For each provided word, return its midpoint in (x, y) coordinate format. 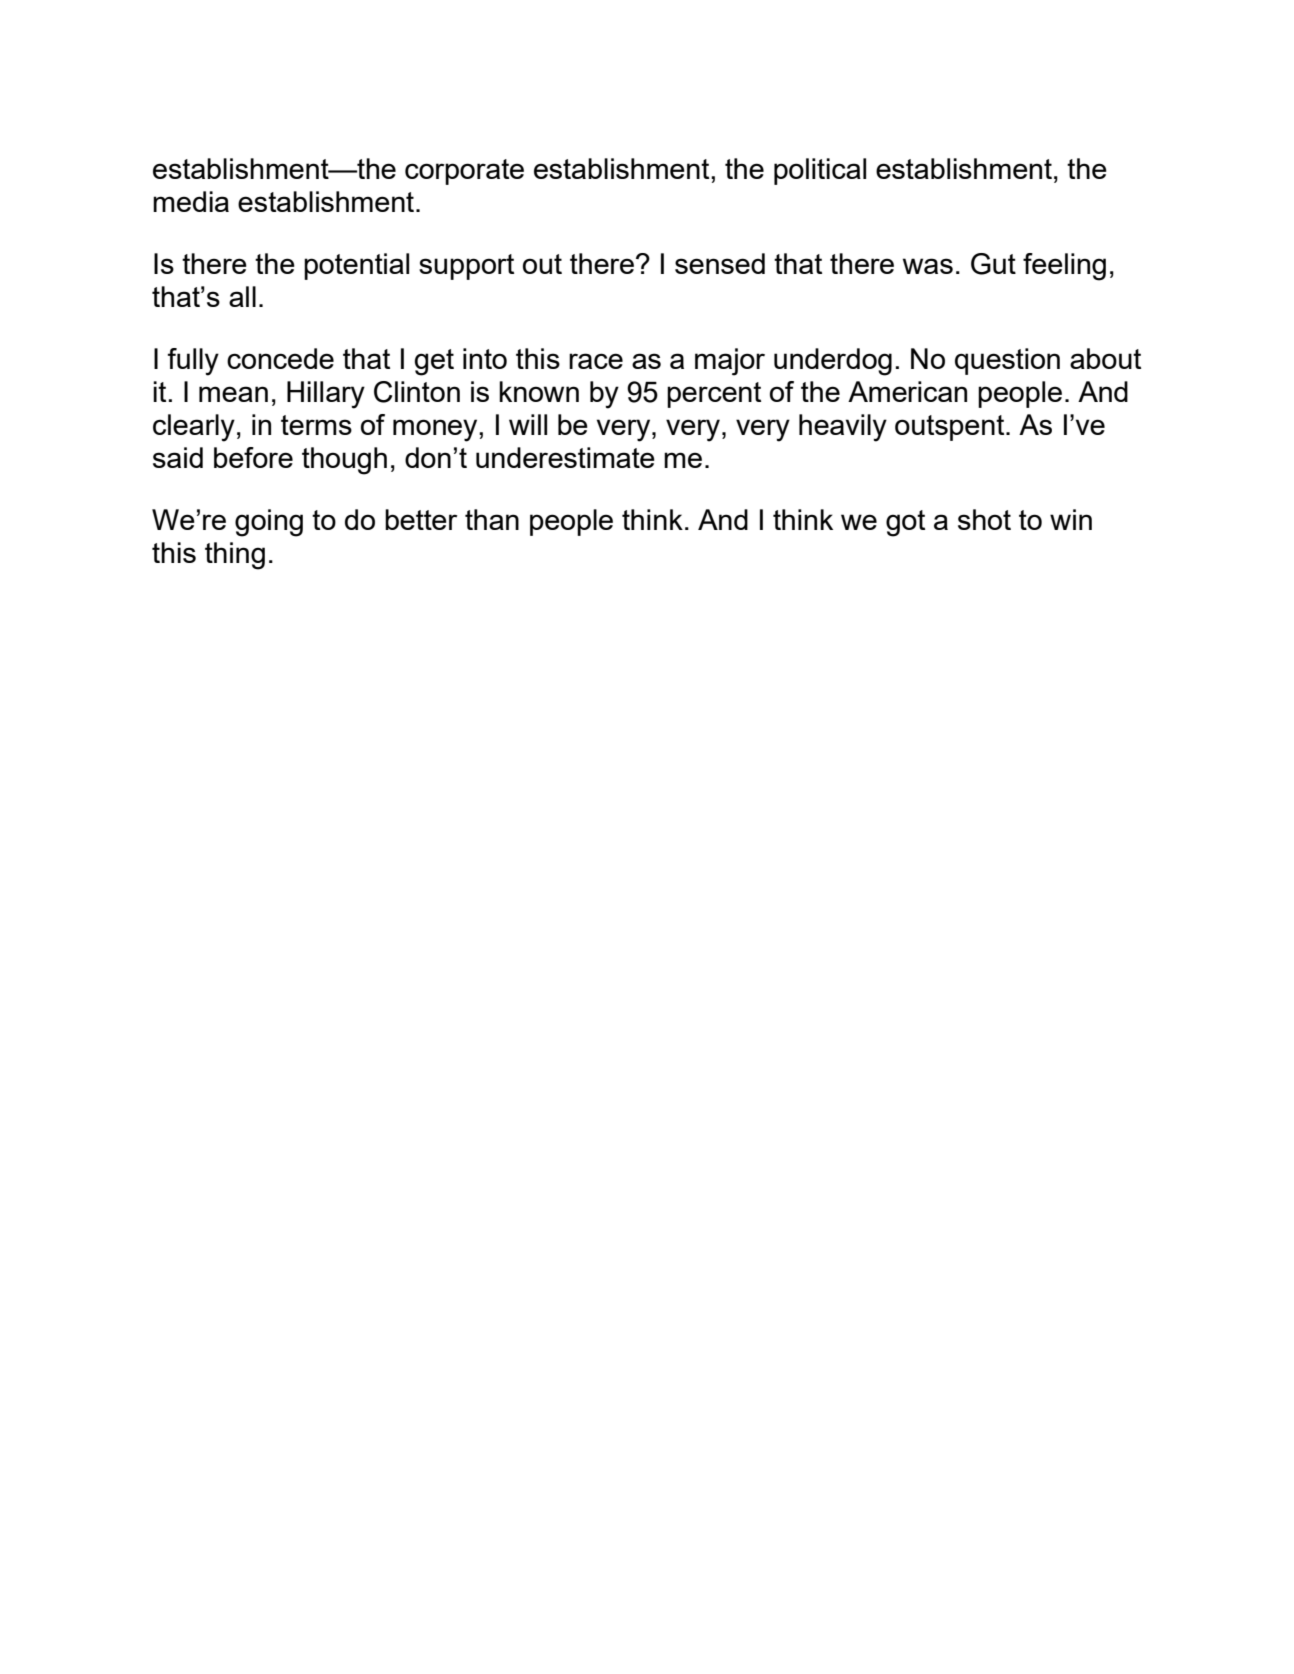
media (191, 201)
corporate (464, 172)
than (492, 519)
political (820, 171)
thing (235, 556)
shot (984, 519)
